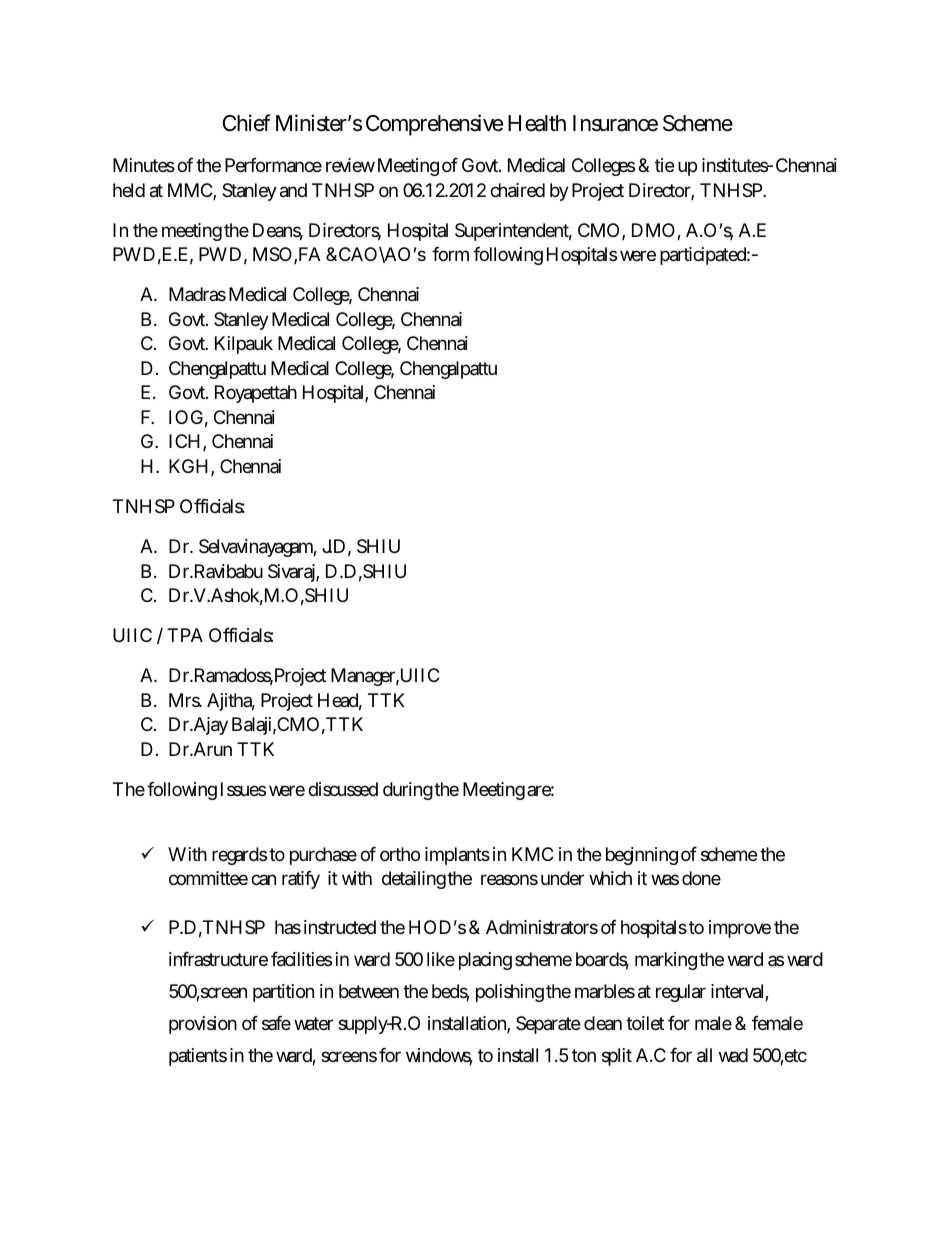 The width and height of the image is (952, 1233). I want to click on Issues, so click(243, 789).
